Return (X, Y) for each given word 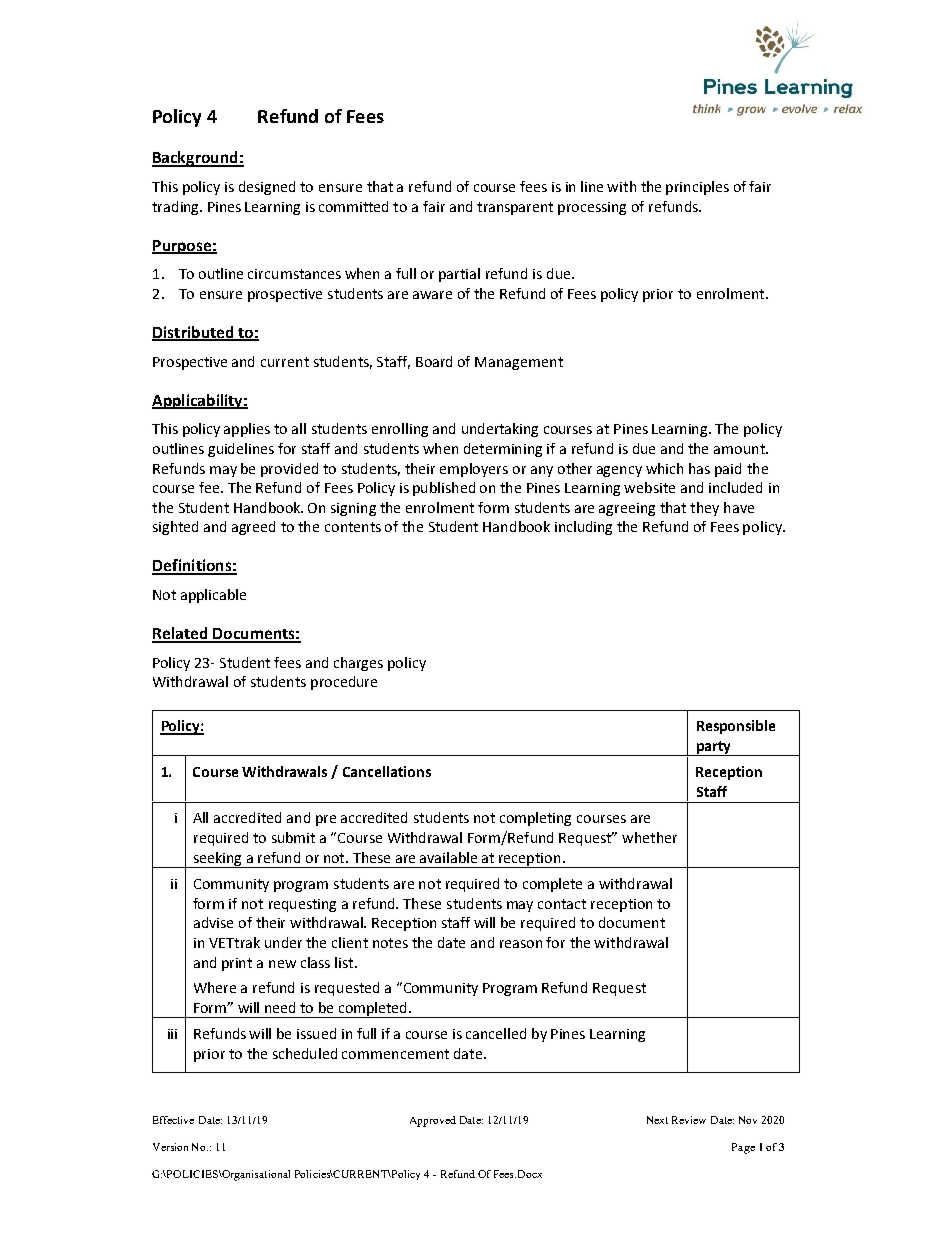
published (444, 489)
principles (697, 188)
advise (213, 922)
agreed (253, 528)
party (714, 748)
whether (649, 837)
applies (247, 430)
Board (434, 361)
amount (740, 449)
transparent (515, 208)
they (704, 509)
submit (293, 837)
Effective (173, 1120)
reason (521, 944)
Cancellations (387, 771)
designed (267, 188)
